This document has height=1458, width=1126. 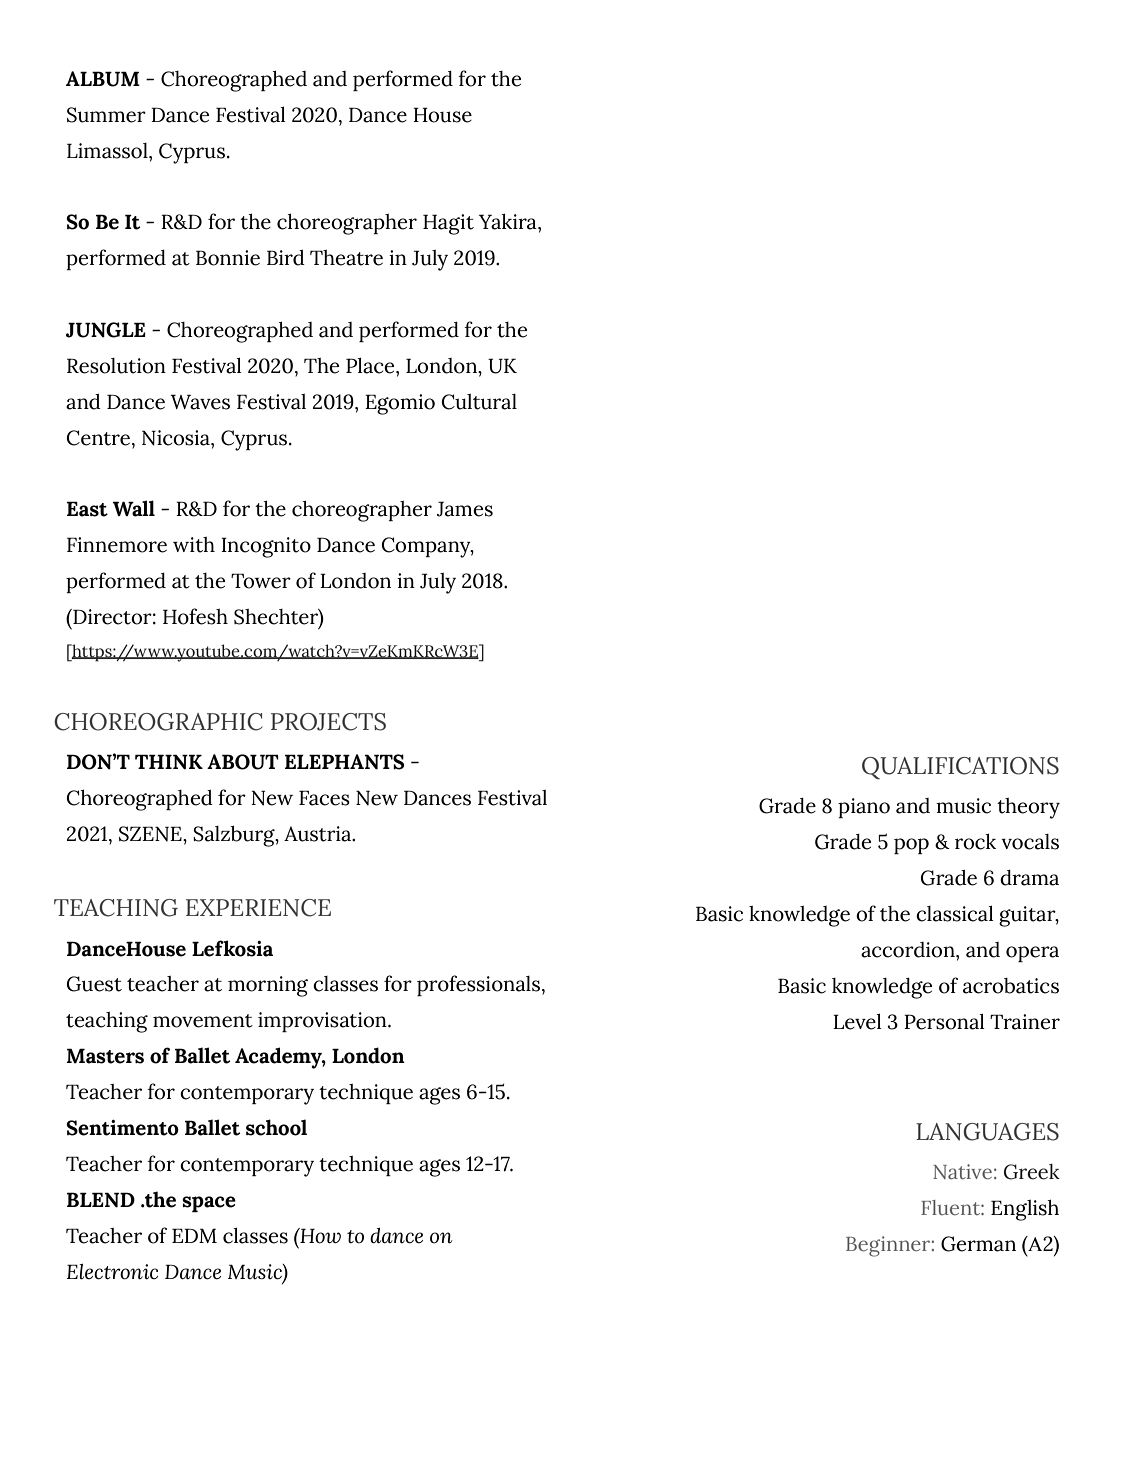 I want to click on Theatre, so click(x=346, y=258).
